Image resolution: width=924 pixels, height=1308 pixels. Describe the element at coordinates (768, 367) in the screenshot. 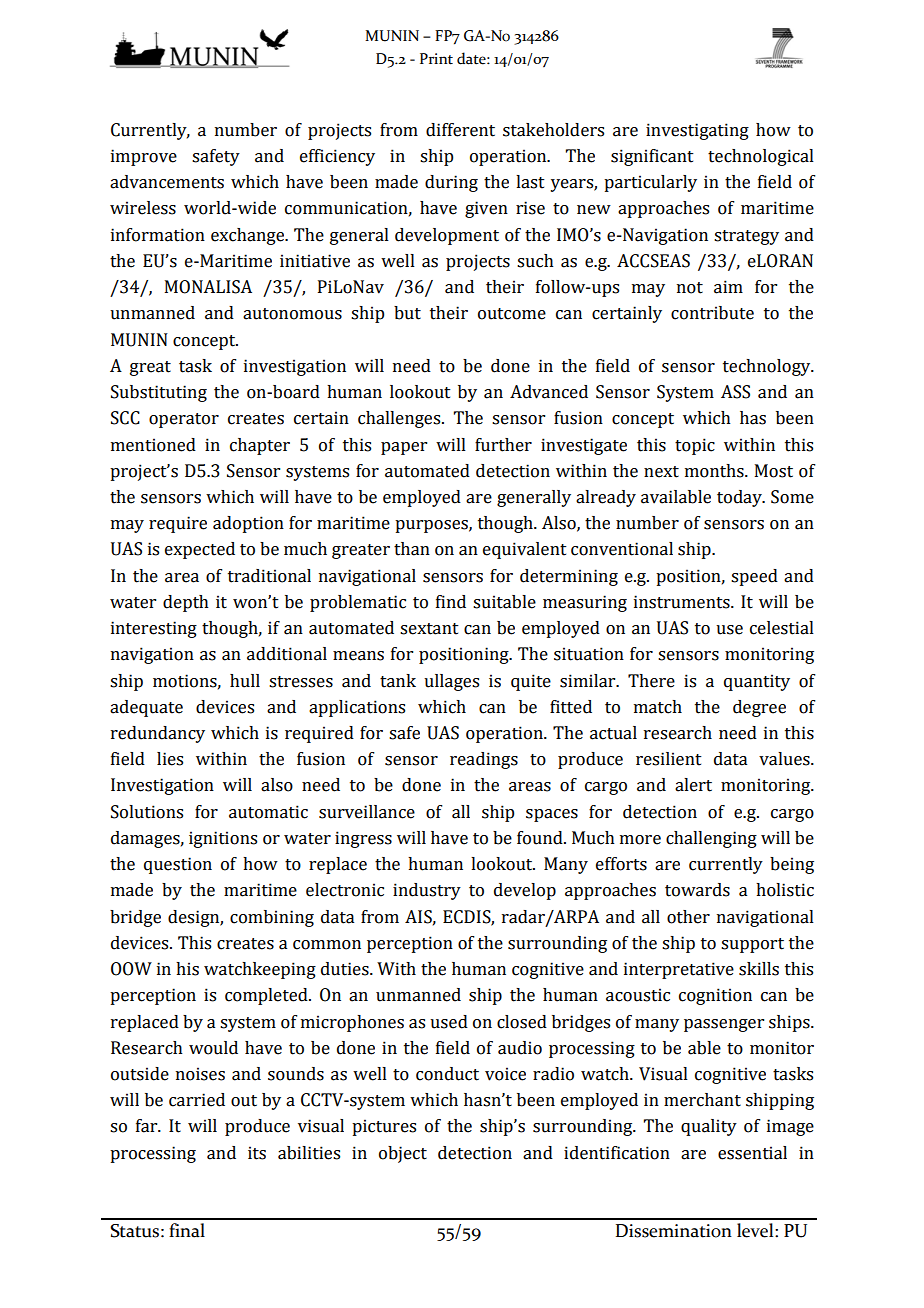

I see `technology` at that location.
